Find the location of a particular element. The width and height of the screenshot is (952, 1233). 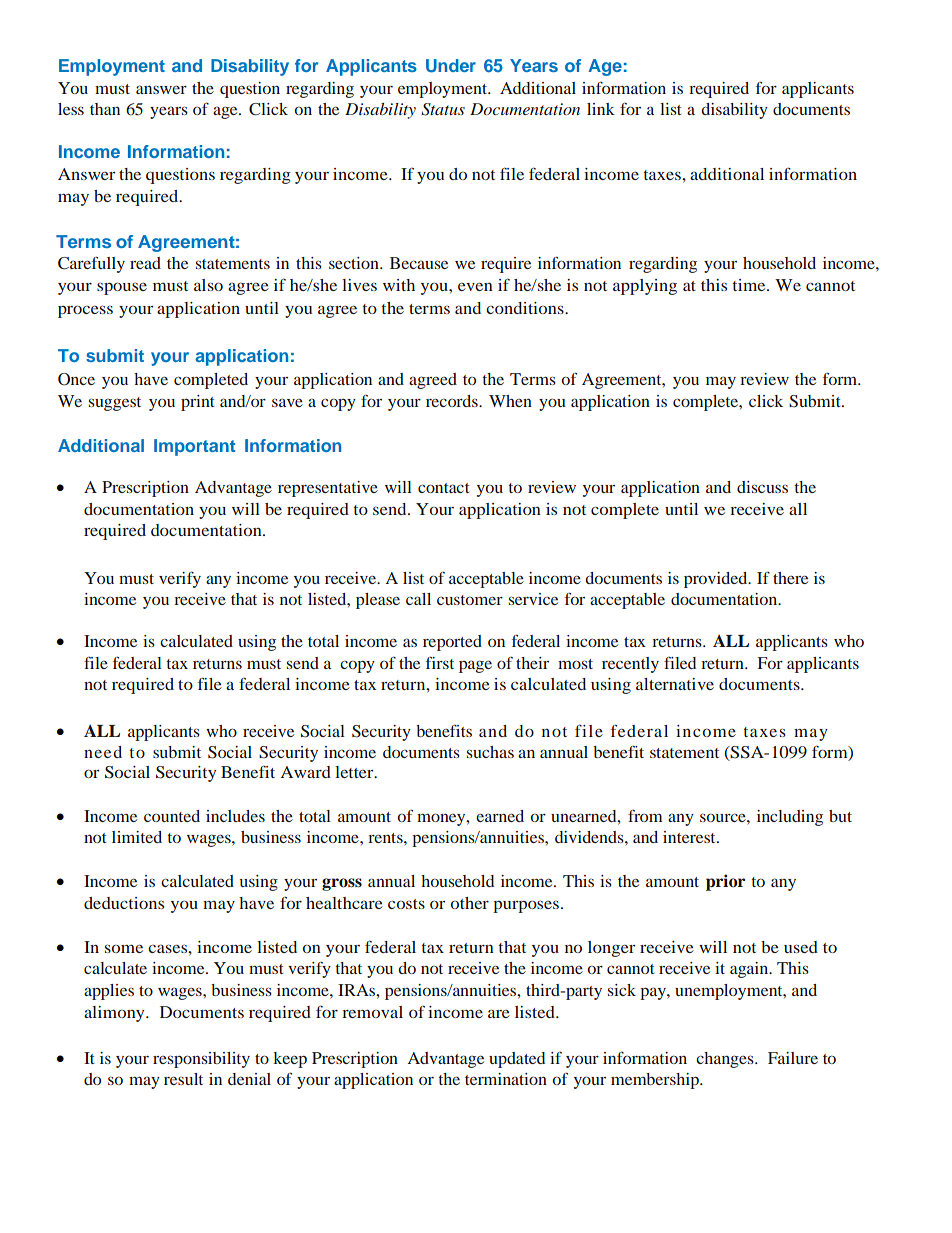

spouse is located at coordinates (122, 288).
